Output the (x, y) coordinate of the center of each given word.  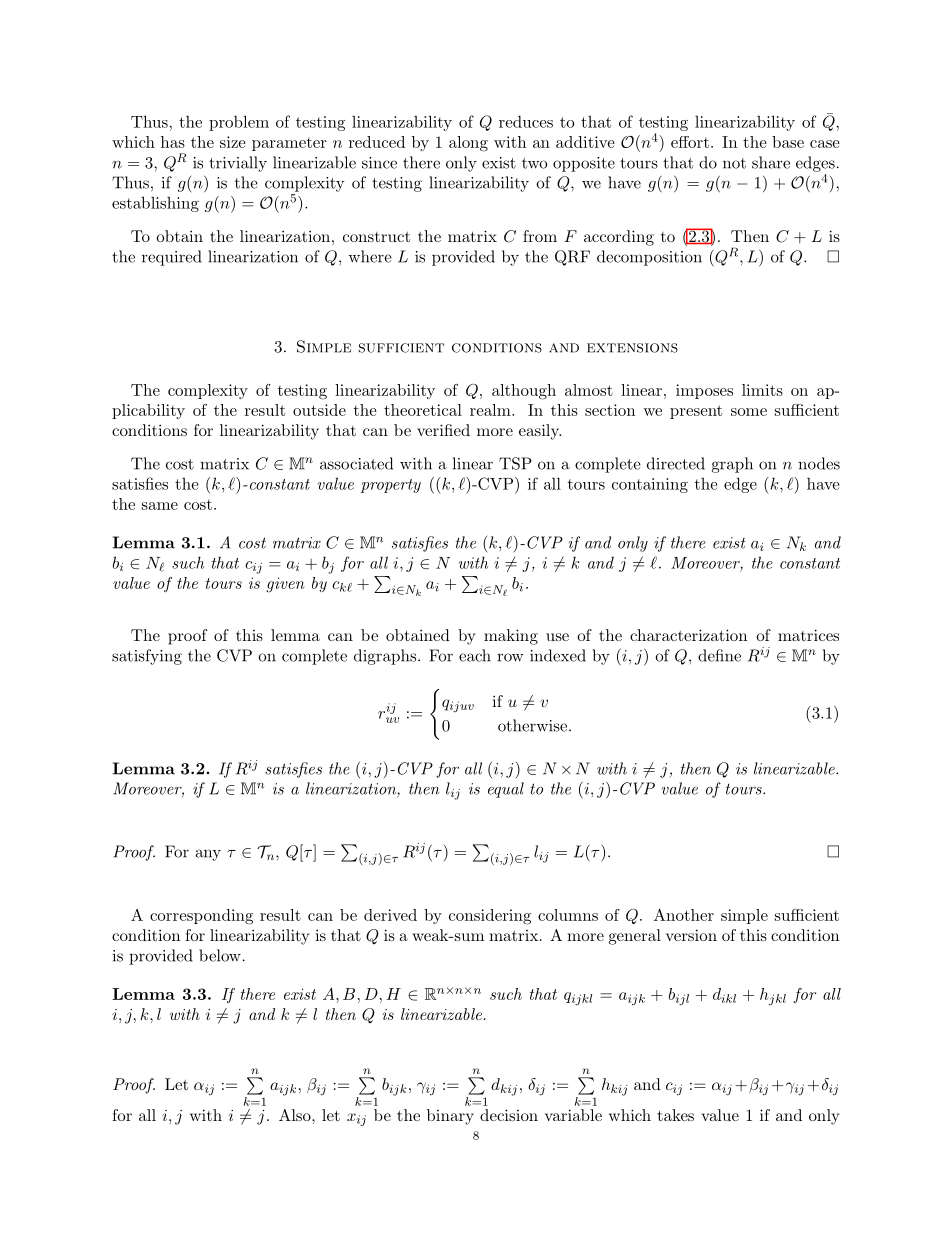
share (771, 162)
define (719, 655)
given (285, 585)
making (511, 637)
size (233, 142)
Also (296, 1115)
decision (509, 1115)
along (468, 144)
